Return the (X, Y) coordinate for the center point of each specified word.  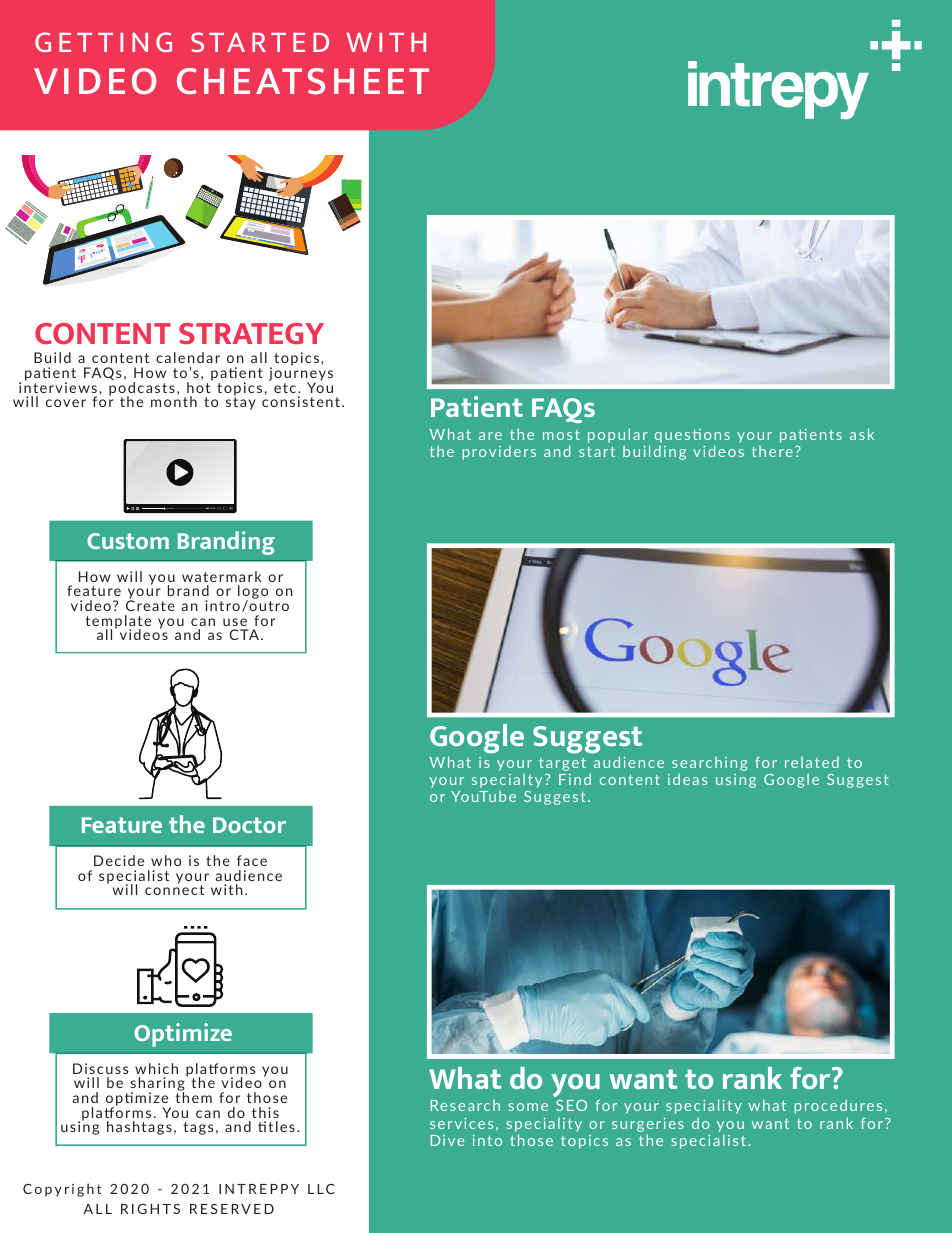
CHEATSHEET (303, 81)
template (118, 623)
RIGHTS (150, 1209)
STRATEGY (251, 333)
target (562, 764)
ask (862, 434)
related (812, 762)
